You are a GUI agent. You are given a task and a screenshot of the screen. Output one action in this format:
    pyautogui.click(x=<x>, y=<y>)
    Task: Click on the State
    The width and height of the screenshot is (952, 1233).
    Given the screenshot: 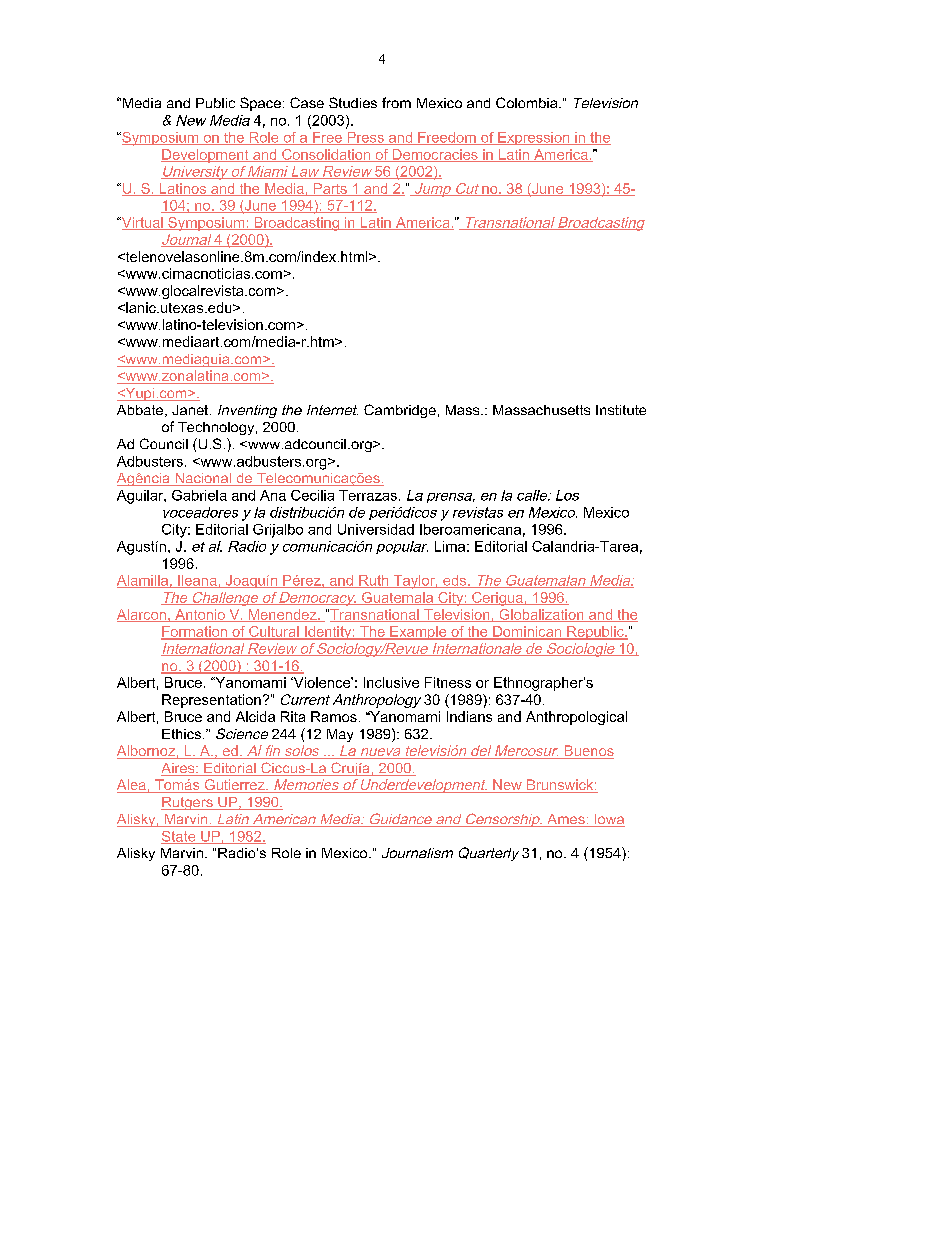 What is the action you would take?
    pyautogui.click(x=179, y=837)
